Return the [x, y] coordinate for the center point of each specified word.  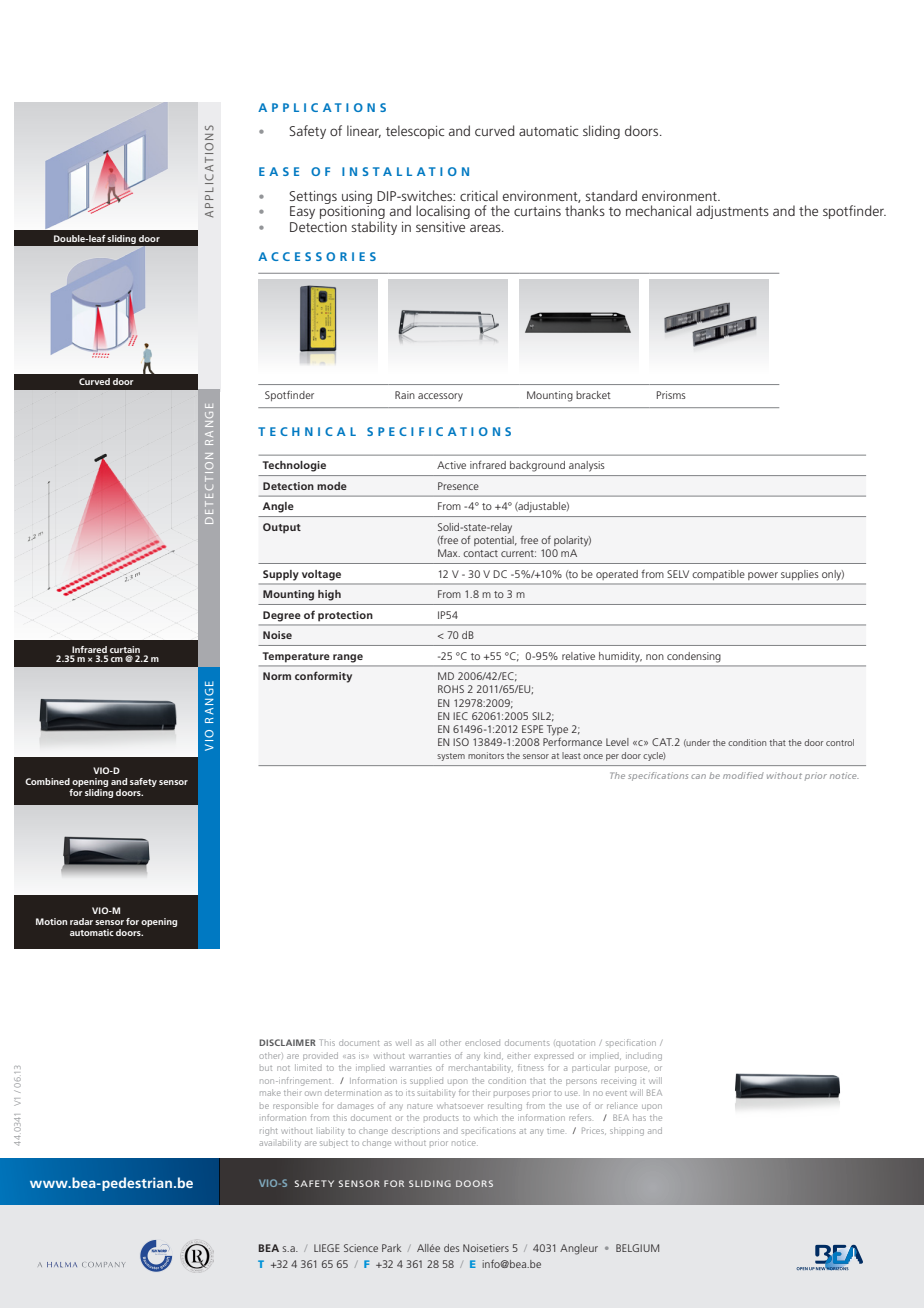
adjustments [732, 212]
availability [280, 1143]
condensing [693, 657]
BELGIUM [637, 1248]
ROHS [451, 689]
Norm [277, 676]
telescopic [415, 132]
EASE [279, 171]
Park [391, 1248]
